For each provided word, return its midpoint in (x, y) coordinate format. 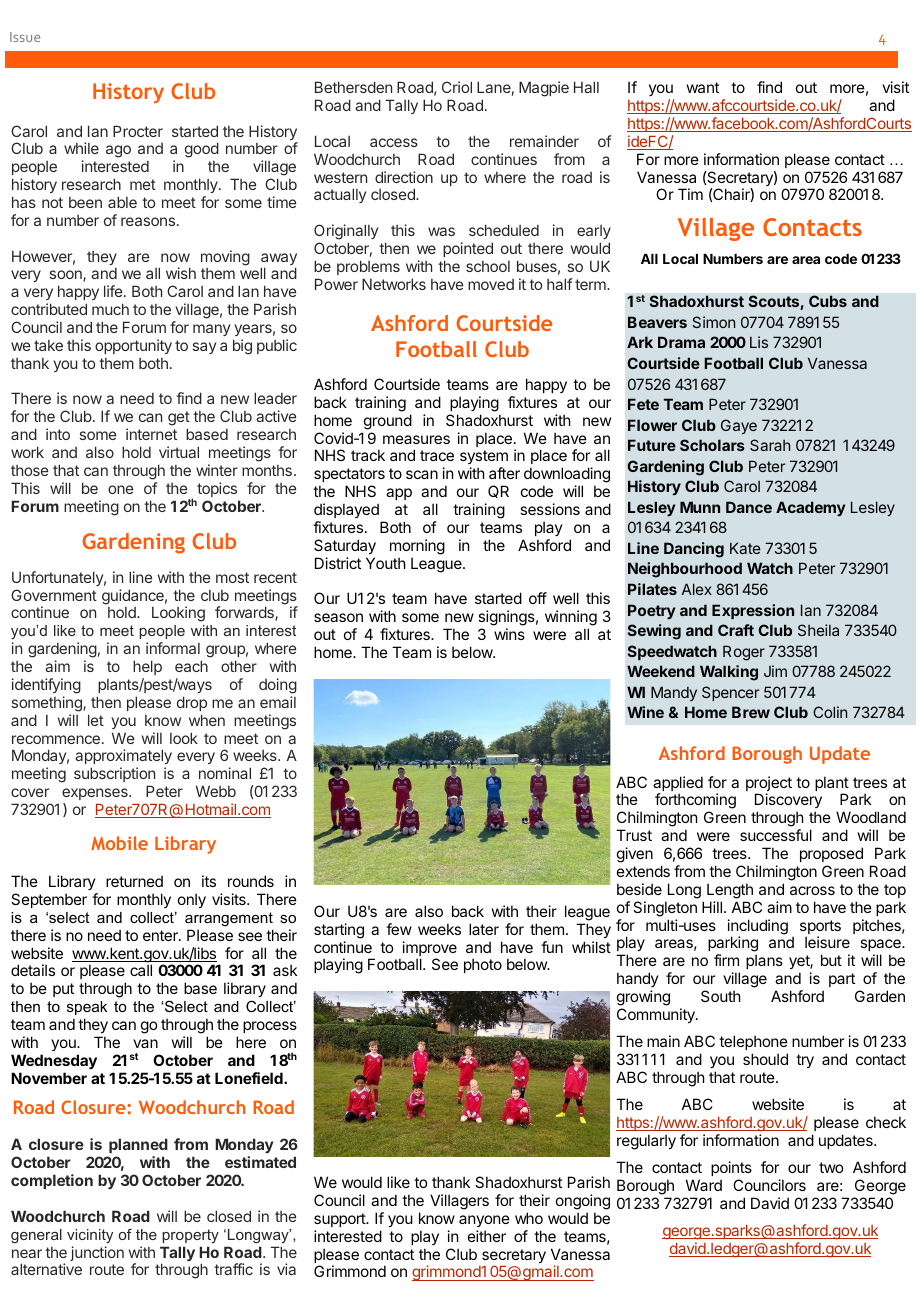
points (731, 1168)
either (487, 1236)
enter (161, 935)
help (147, 667)
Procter (138, 131)
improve (430, 950)
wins (509, 634)
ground (388, 422)
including (758, 928)
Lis (759, 342)
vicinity (90, 1236)
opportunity (133, 346)
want (703, 87)
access (394, 142)
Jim (775, 671)
